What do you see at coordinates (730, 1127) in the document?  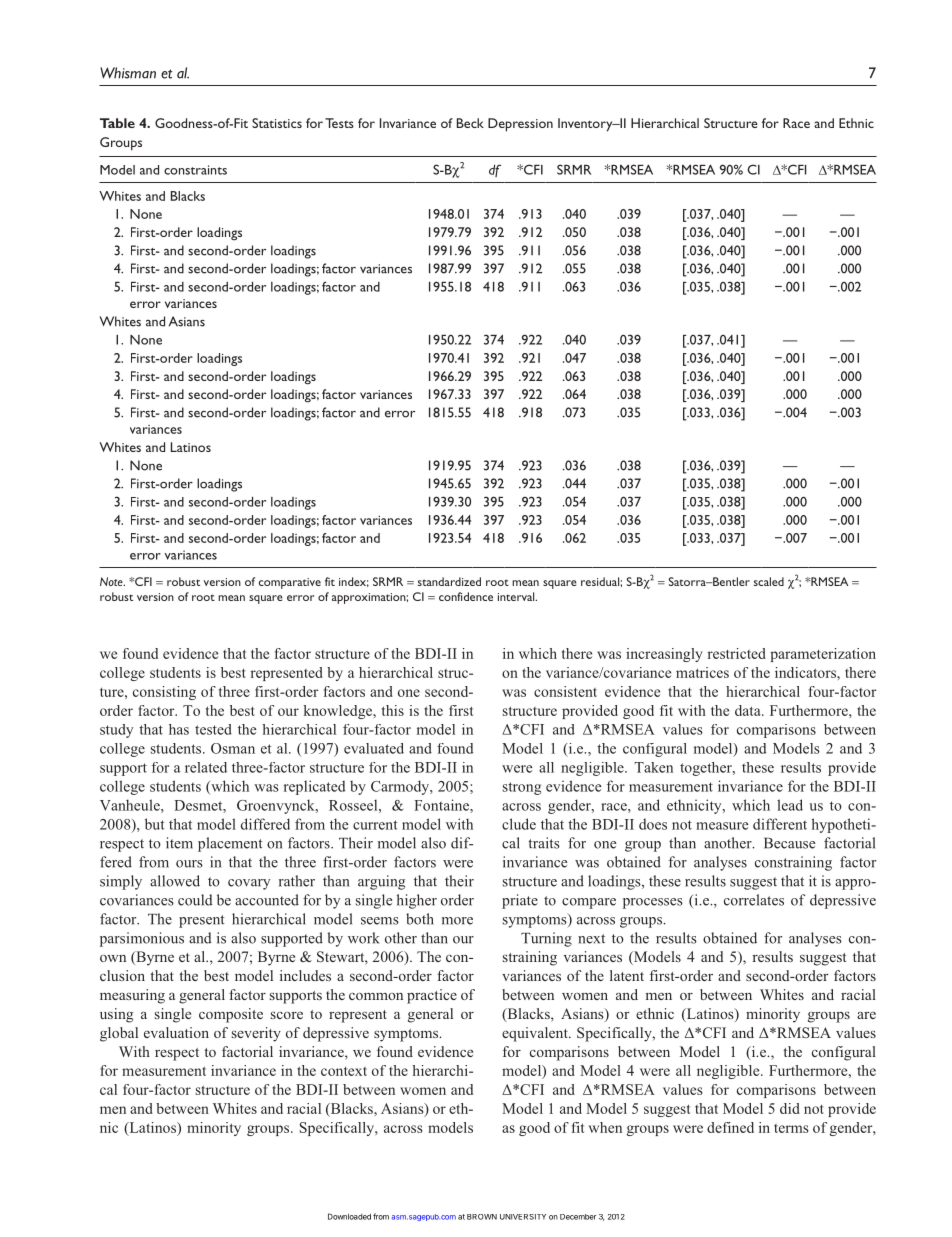 I see `defined` at bounding box center [730, 1127].
